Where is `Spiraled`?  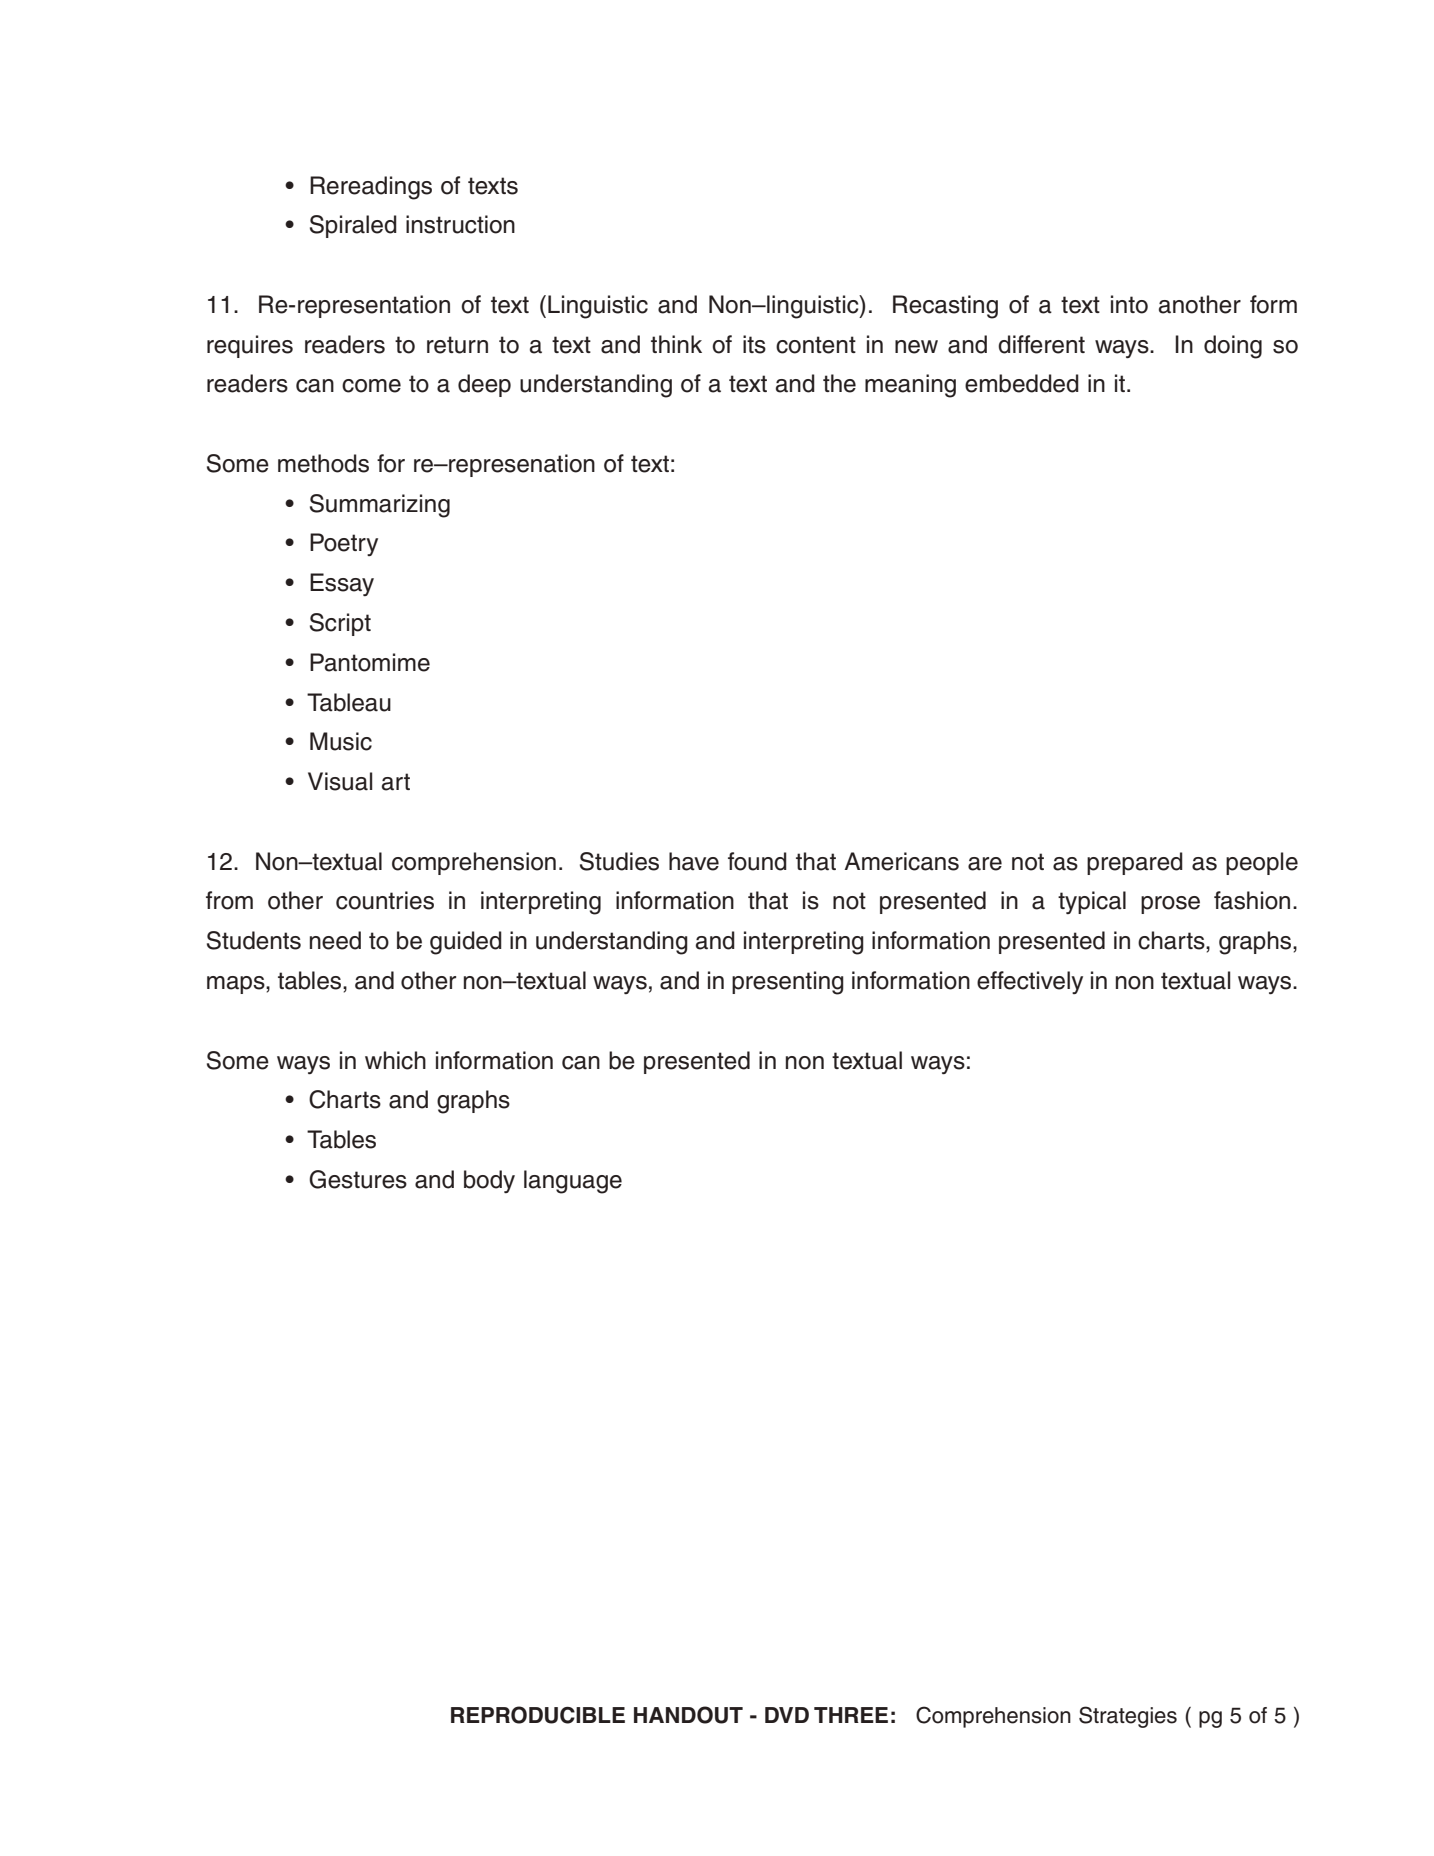
Spiraled is located at coordinates (353, 226).
